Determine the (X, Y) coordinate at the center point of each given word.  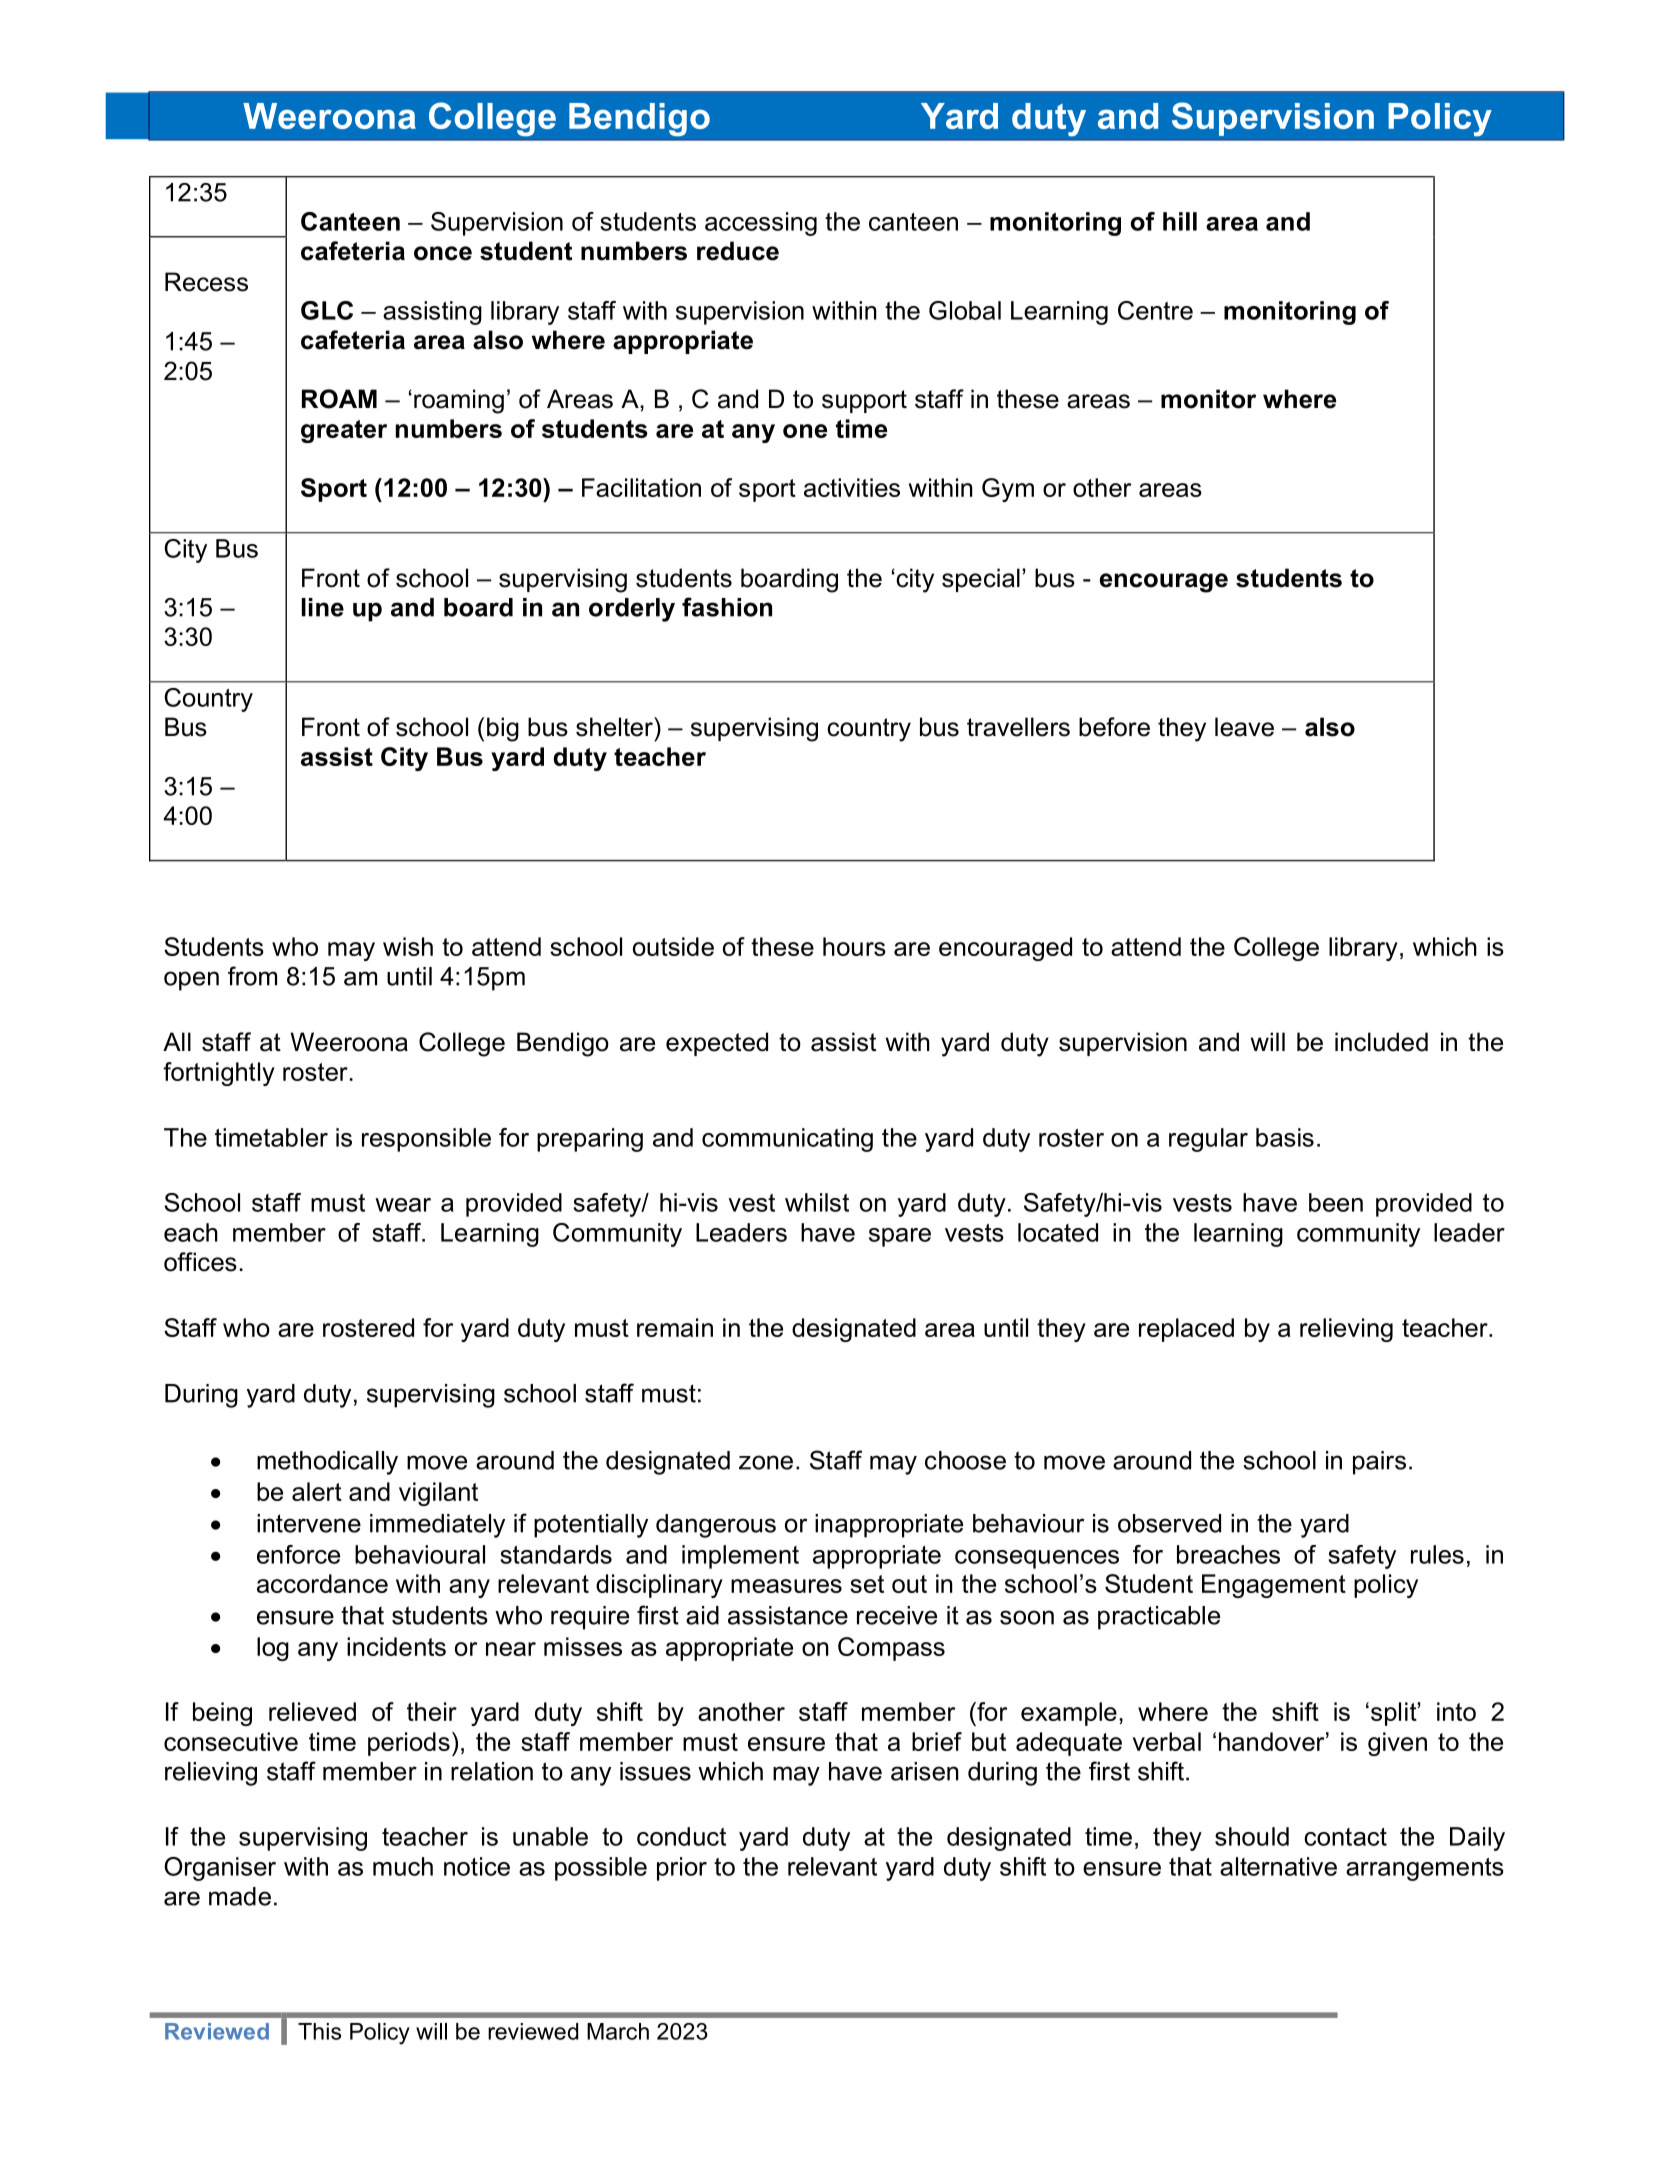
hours (854, 946)
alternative (1278, 1866)
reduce (738, 251)
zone (766, 1462)
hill (1180, 221)
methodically (327, 1463)
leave (1244, 727)
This (319, 2031)
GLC (327, 310)
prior (682, 1869)
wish (408, 946)
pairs (1379, 1463)
